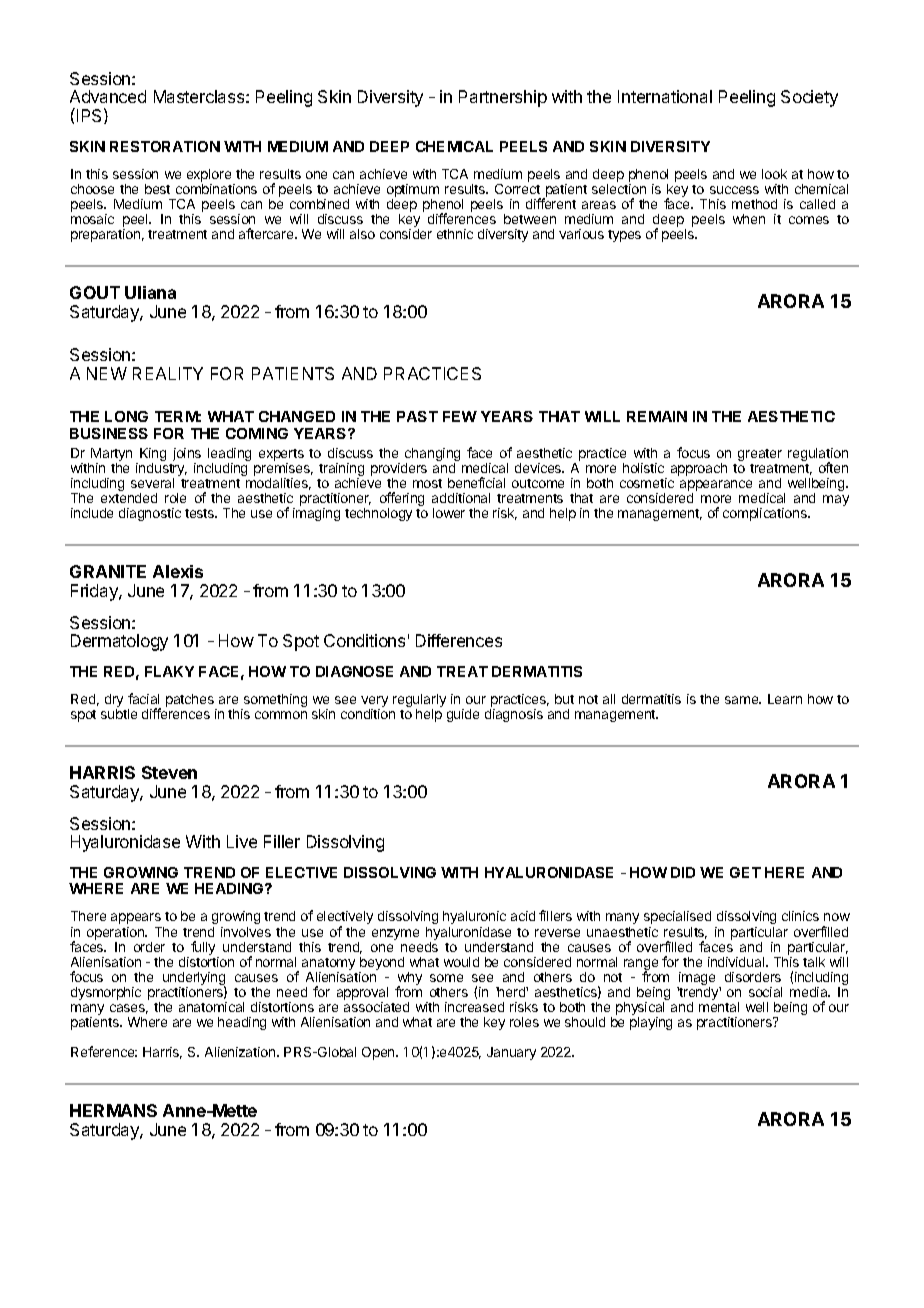 This screenshot has height=1308, width=924. I want to click on complications, so click(766, 514).
